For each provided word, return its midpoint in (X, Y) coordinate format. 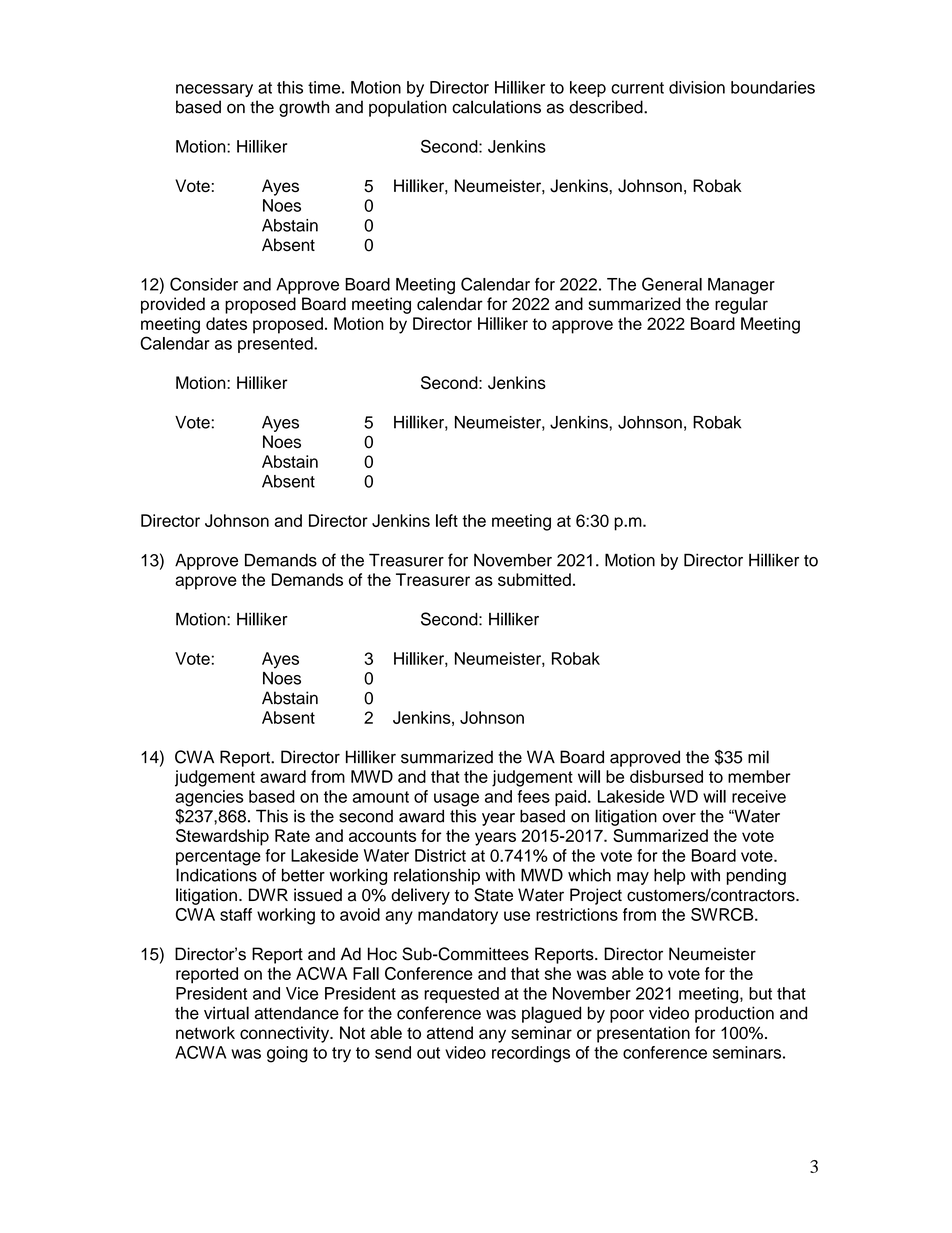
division (697, 87)
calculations (496, 107)
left (447, 520)
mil (758, 757)
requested (461, 995)
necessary (214, 90)
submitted (534, 579)
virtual (226, 1013)
